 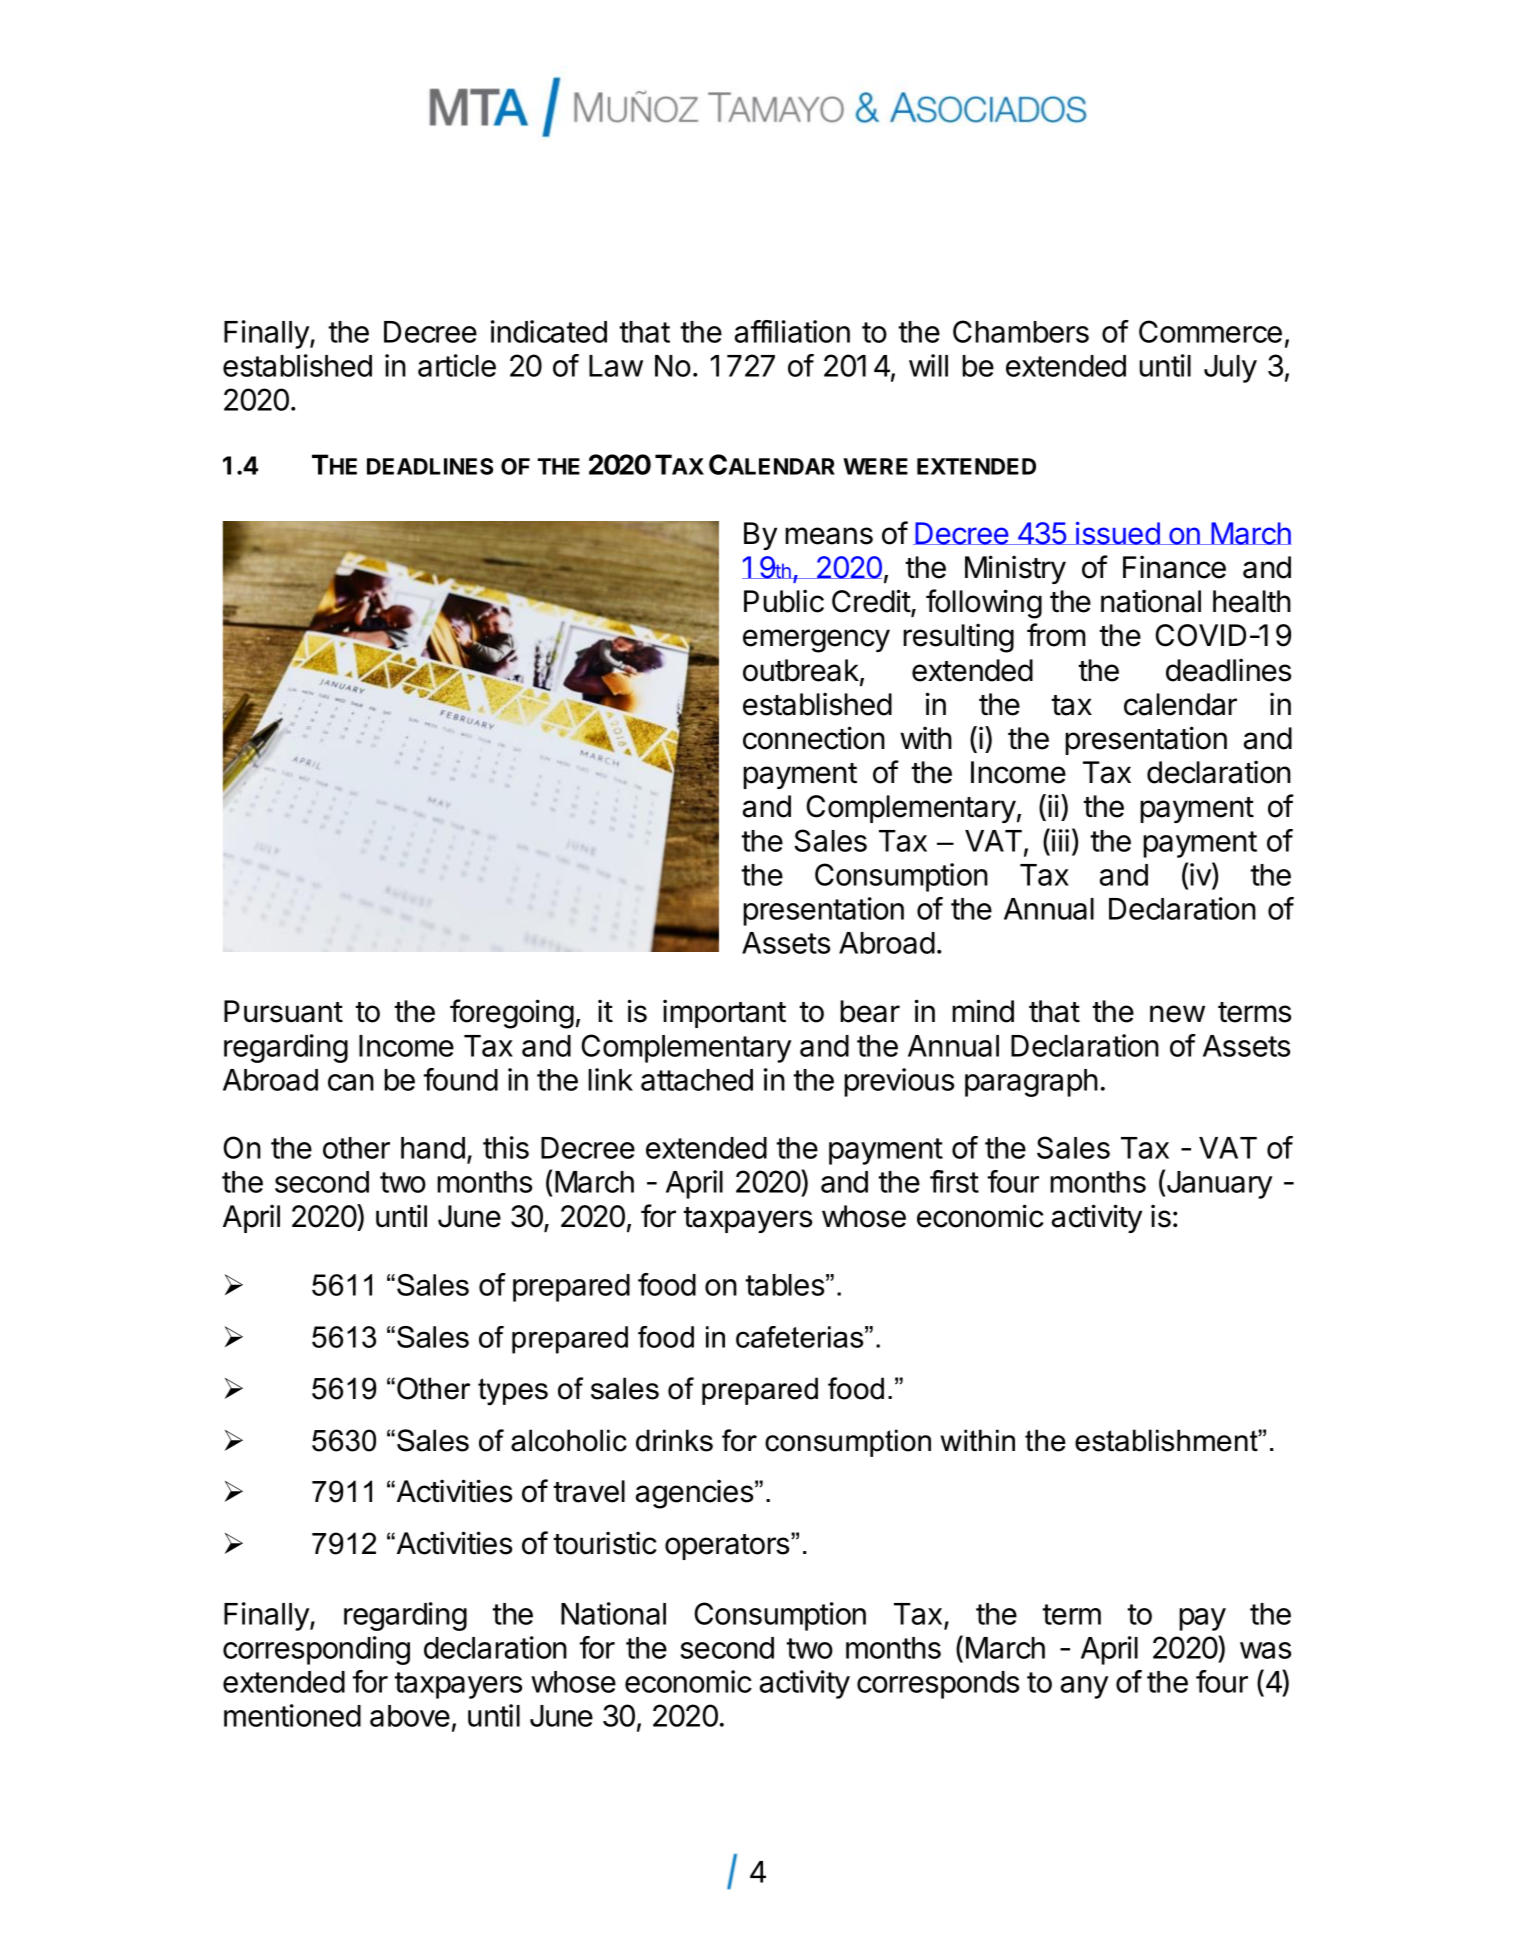 What do you see at coordinates (724, 1013) in the image?
I see `important` at bounding box center [724, 1013].
